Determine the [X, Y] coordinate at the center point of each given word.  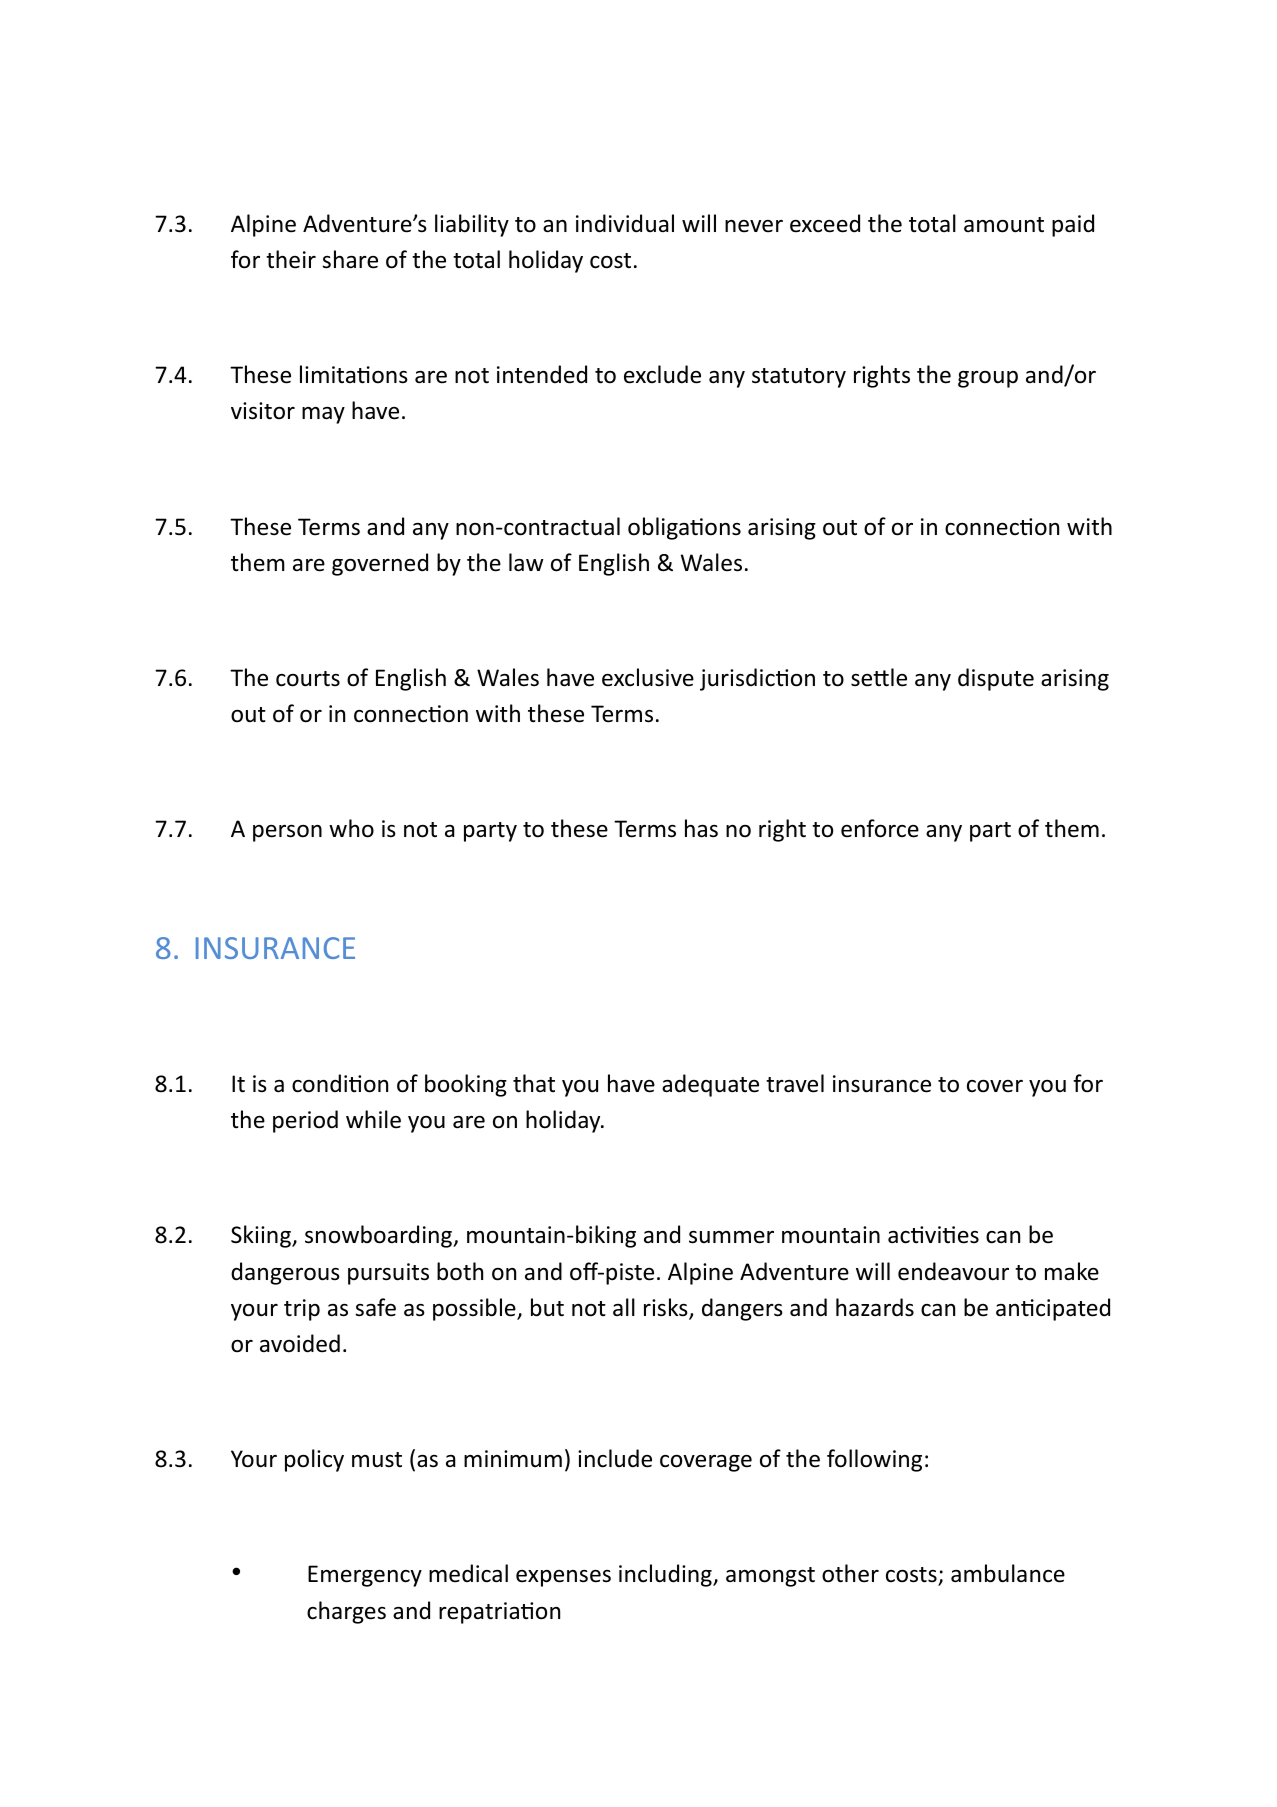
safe [375, 1307]
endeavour [953, 1271]
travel [795, 1083]
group [988, 379]
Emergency [365, 1576]
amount [1004, 225]
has [701, 828]
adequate [710, 1085]
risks [667, 1308]
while [373, 1119]
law [526, 562]
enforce [880, 828]
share [350, 259]
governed [380, 564]
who [351, 828]
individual [625, 223]
